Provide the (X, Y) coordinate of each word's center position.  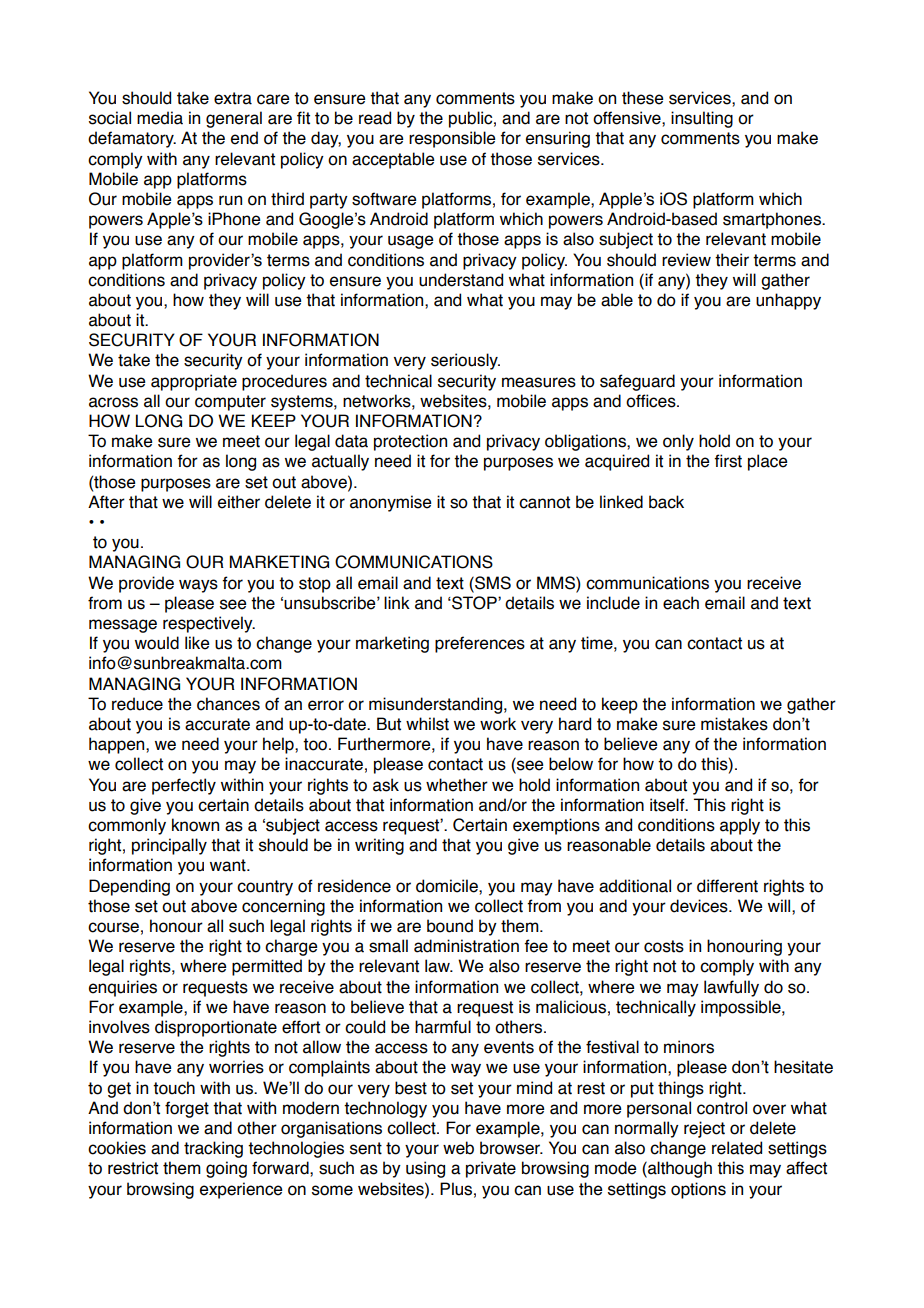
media (160, 118)
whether (457, 785)
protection (410, 442)
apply (740, 826)
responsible (452, 139)
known (195, 825)
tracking (213, 1149)
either (239, 502)
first (728, 461)
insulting (702, 119)
